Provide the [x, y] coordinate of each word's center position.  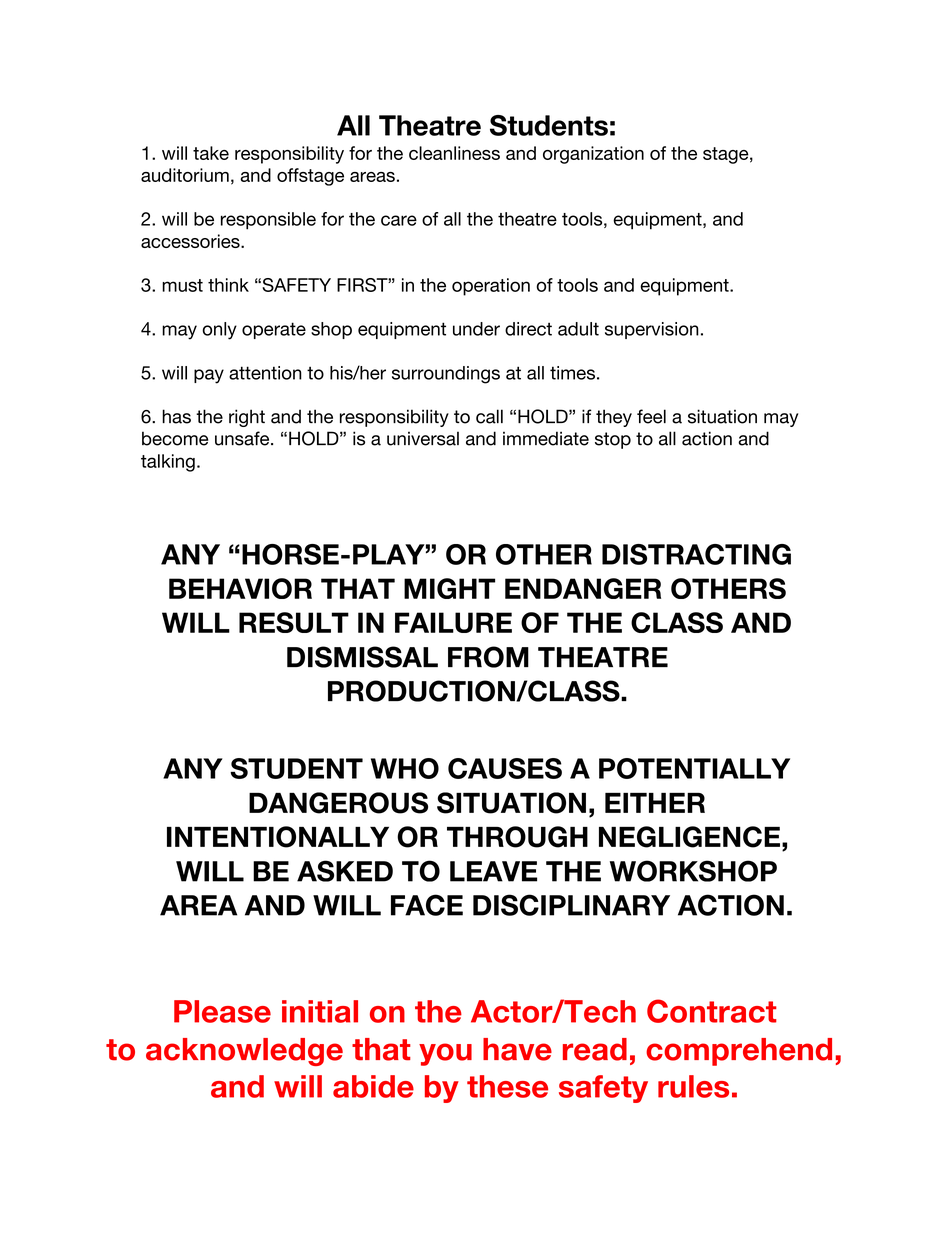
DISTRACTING [696, 554]
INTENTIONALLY [278, 837]
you [445, 1054]
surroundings [446, 375]
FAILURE [453, 622]
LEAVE [493, 871]
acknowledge [244, 1052]
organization [593, 155]
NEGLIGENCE [689, 837]
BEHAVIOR [240, 588]
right [247, 418]
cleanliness [454, 153]
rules [693, 1086]
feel [651, 416]
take [211, 153]
